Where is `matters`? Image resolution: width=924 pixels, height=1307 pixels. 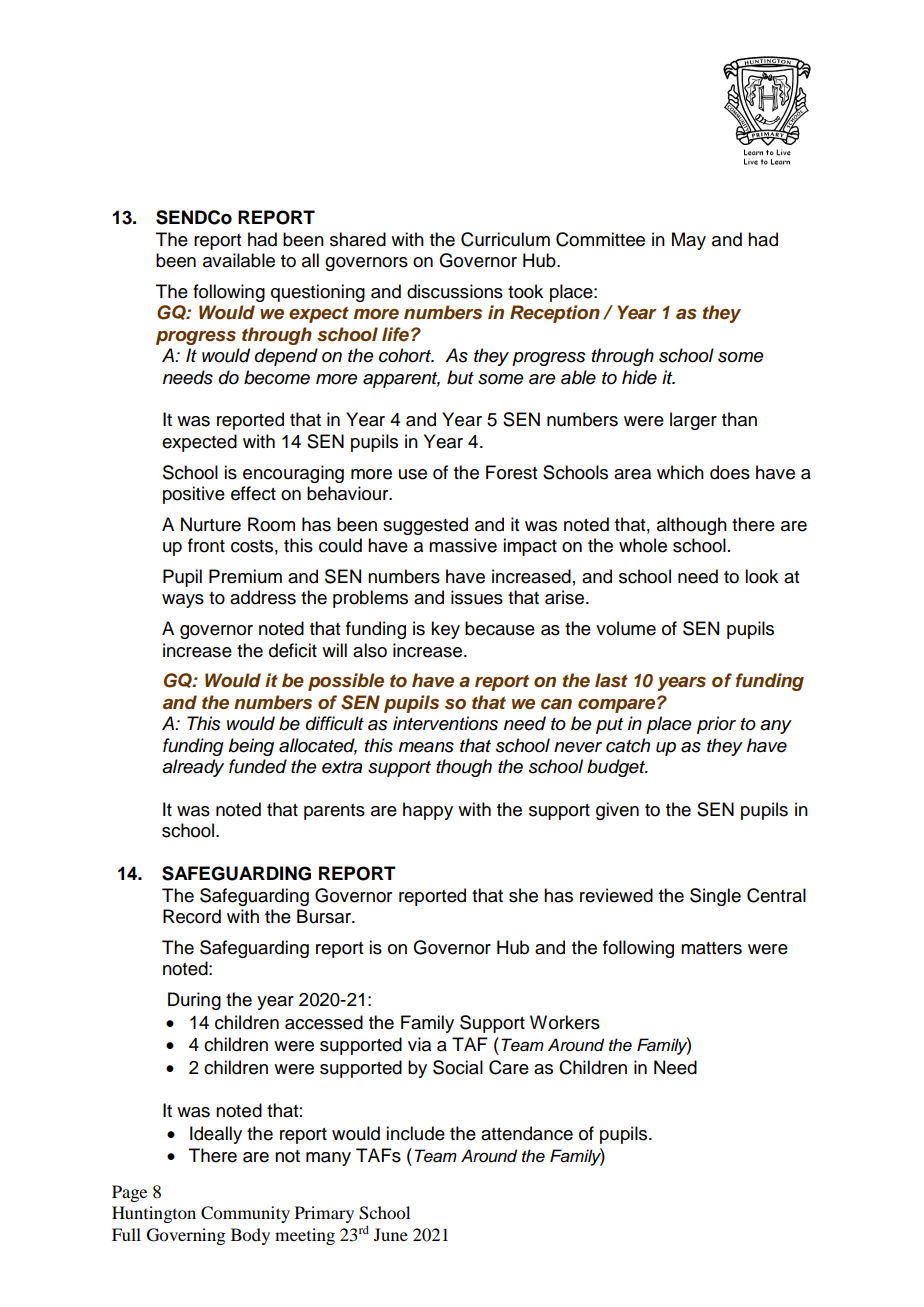 matters is located at coordinates (711, 948).
